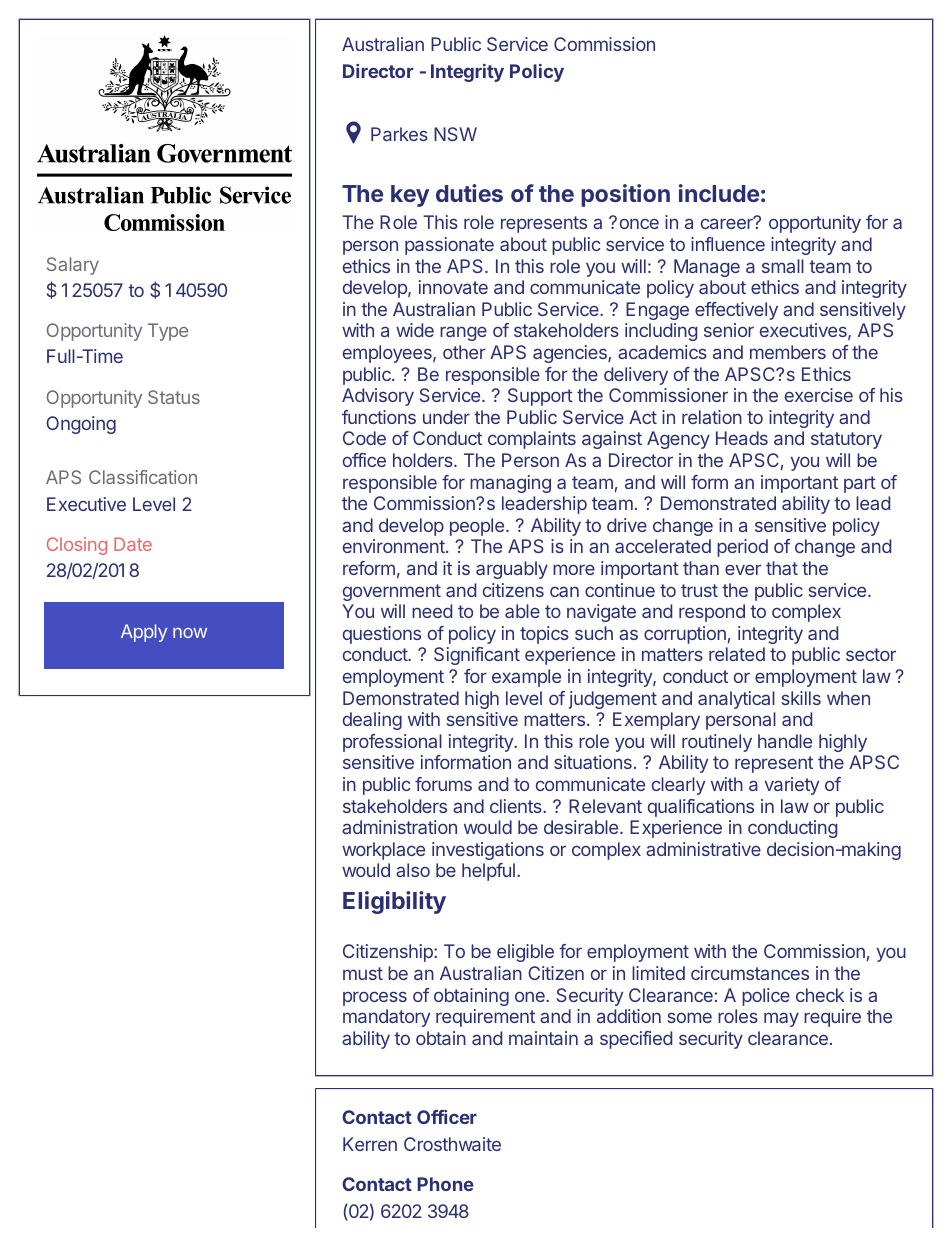  I want to click on Phone, so click(445, 1184).
